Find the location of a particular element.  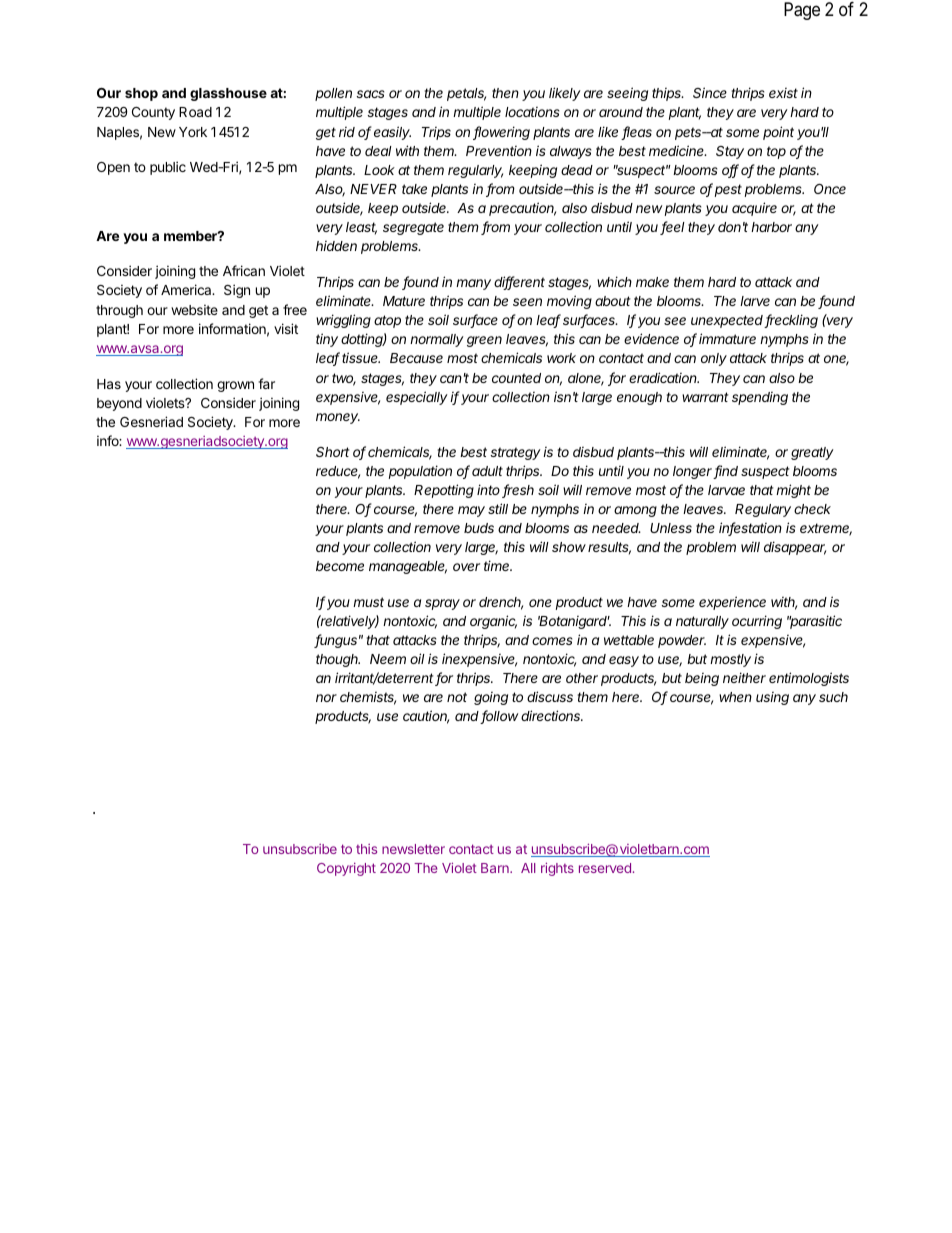

organic is located at coordinates (493, 622).
